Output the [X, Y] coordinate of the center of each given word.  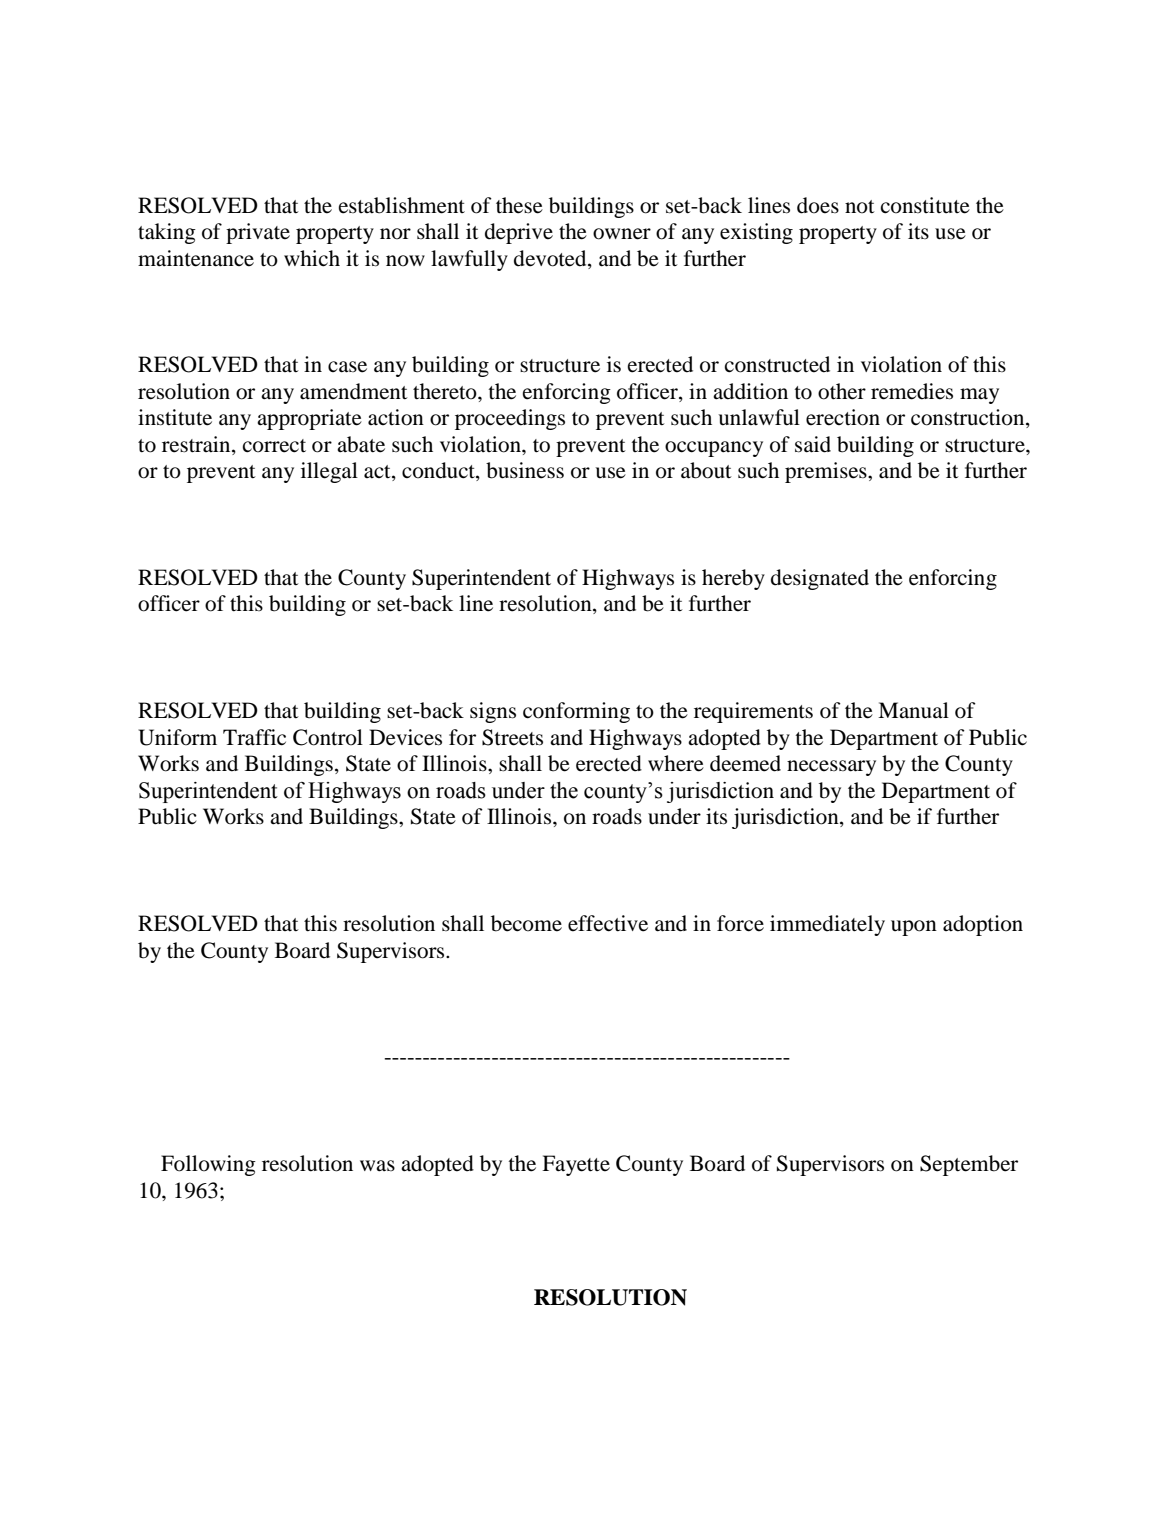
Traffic [254, 737]
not [860, 207]
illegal [329, 472]
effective [608, 923]
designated [820, 579]
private [258, 233]
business [525, 470]
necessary [831, 768]
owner [622, 234]
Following [208, 1165]
